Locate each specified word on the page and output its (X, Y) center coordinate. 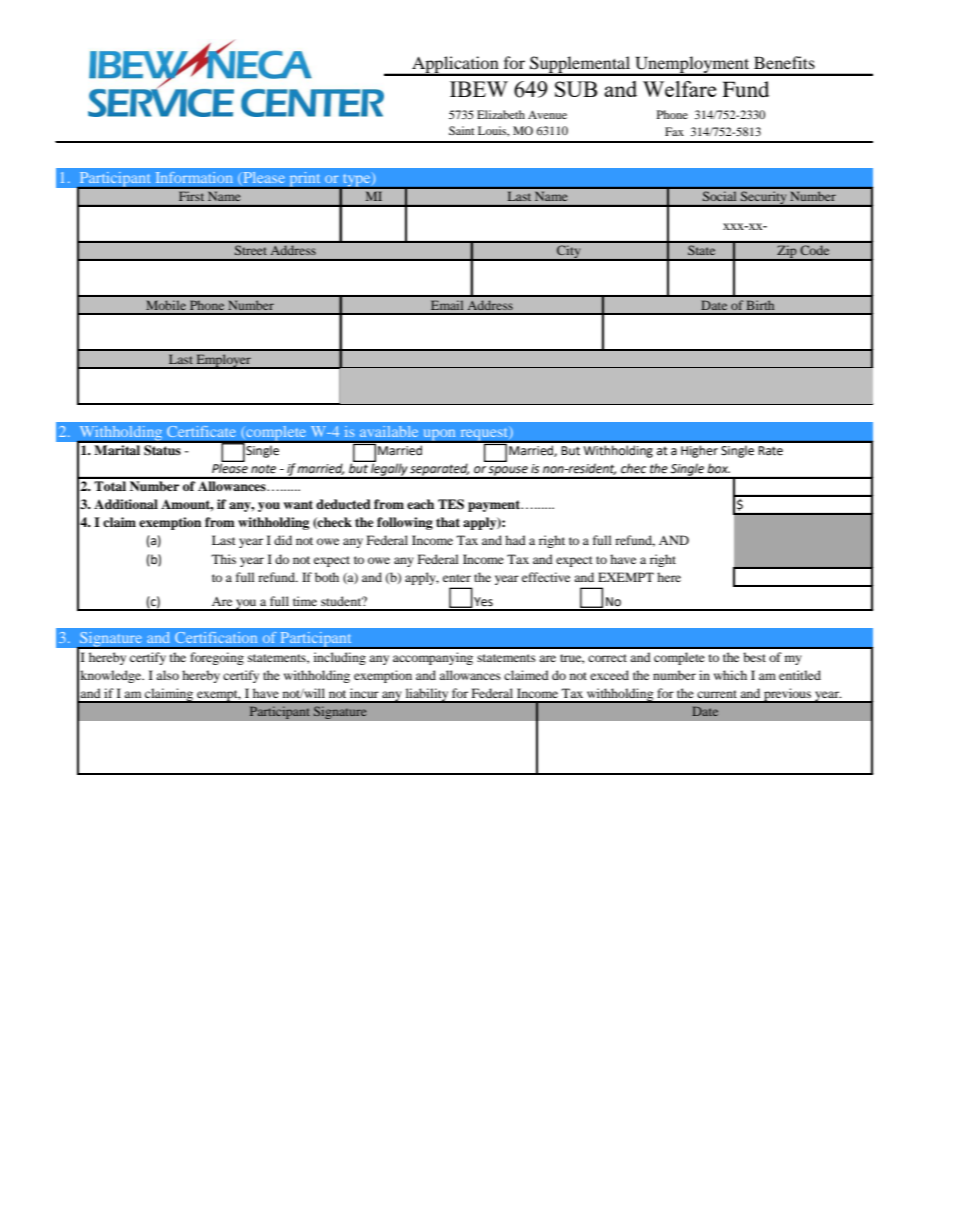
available (389, 431)
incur (364, 693)
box (719, 468)
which (730, 675)
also (167, 675)
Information (194, 177)
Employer (223, 361)
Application (455, 66)
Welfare (680, 89)
